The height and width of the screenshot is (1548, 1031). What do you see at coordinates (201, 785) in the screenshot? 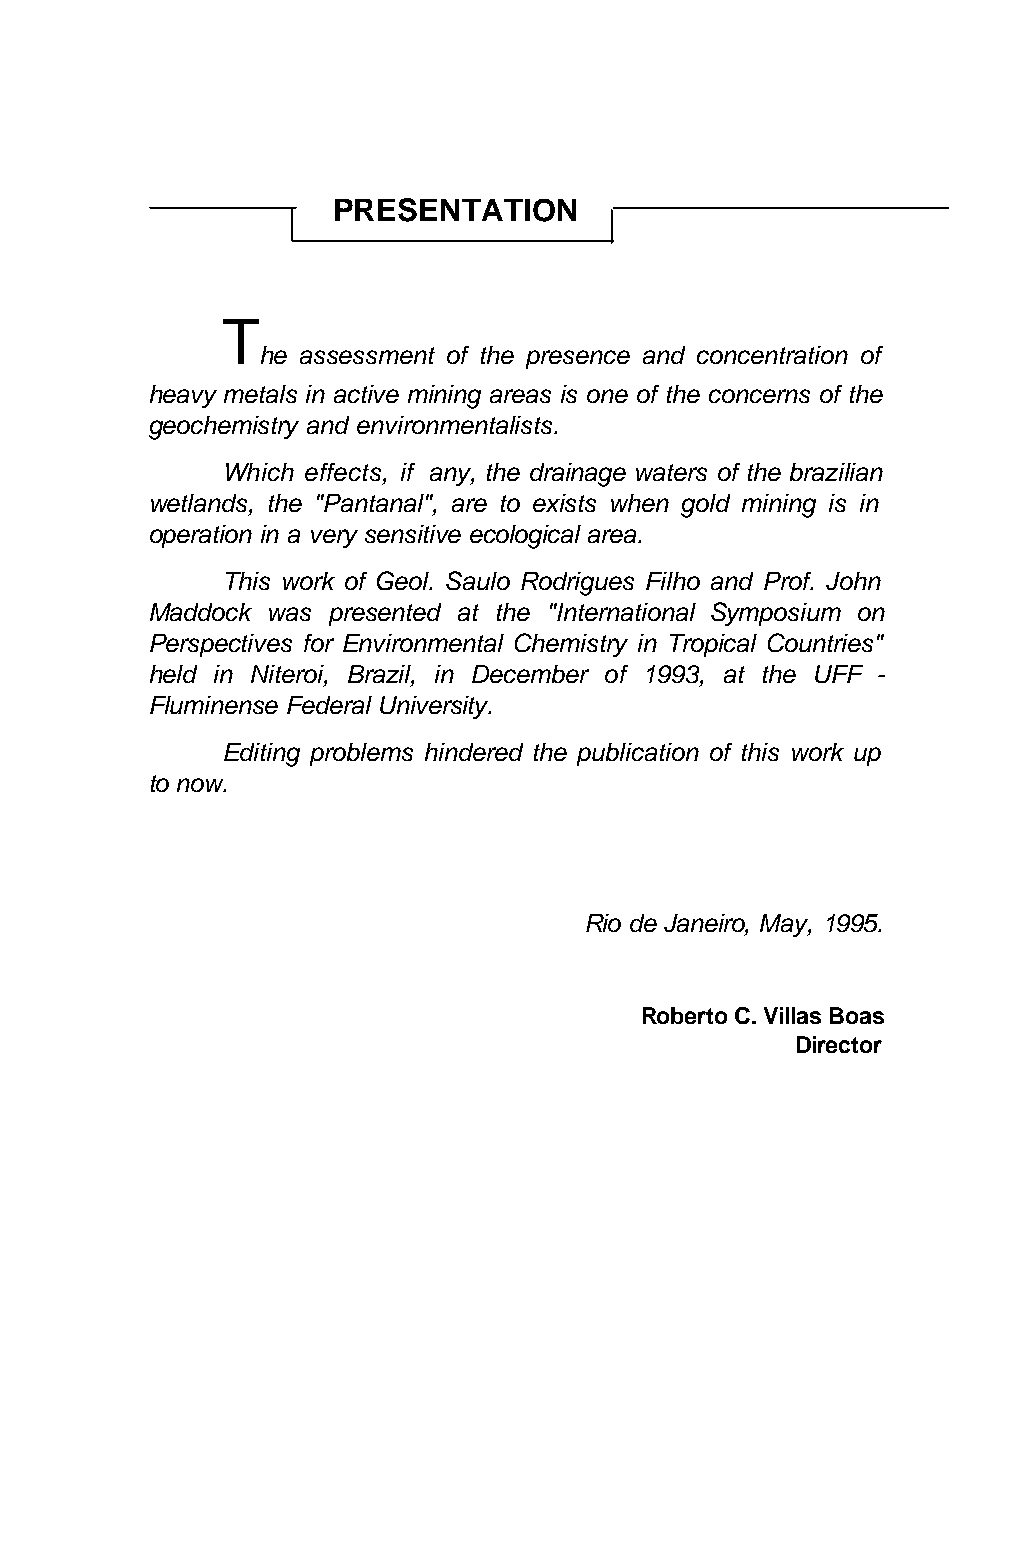
I see `now` at bounding box center [201, 785].
